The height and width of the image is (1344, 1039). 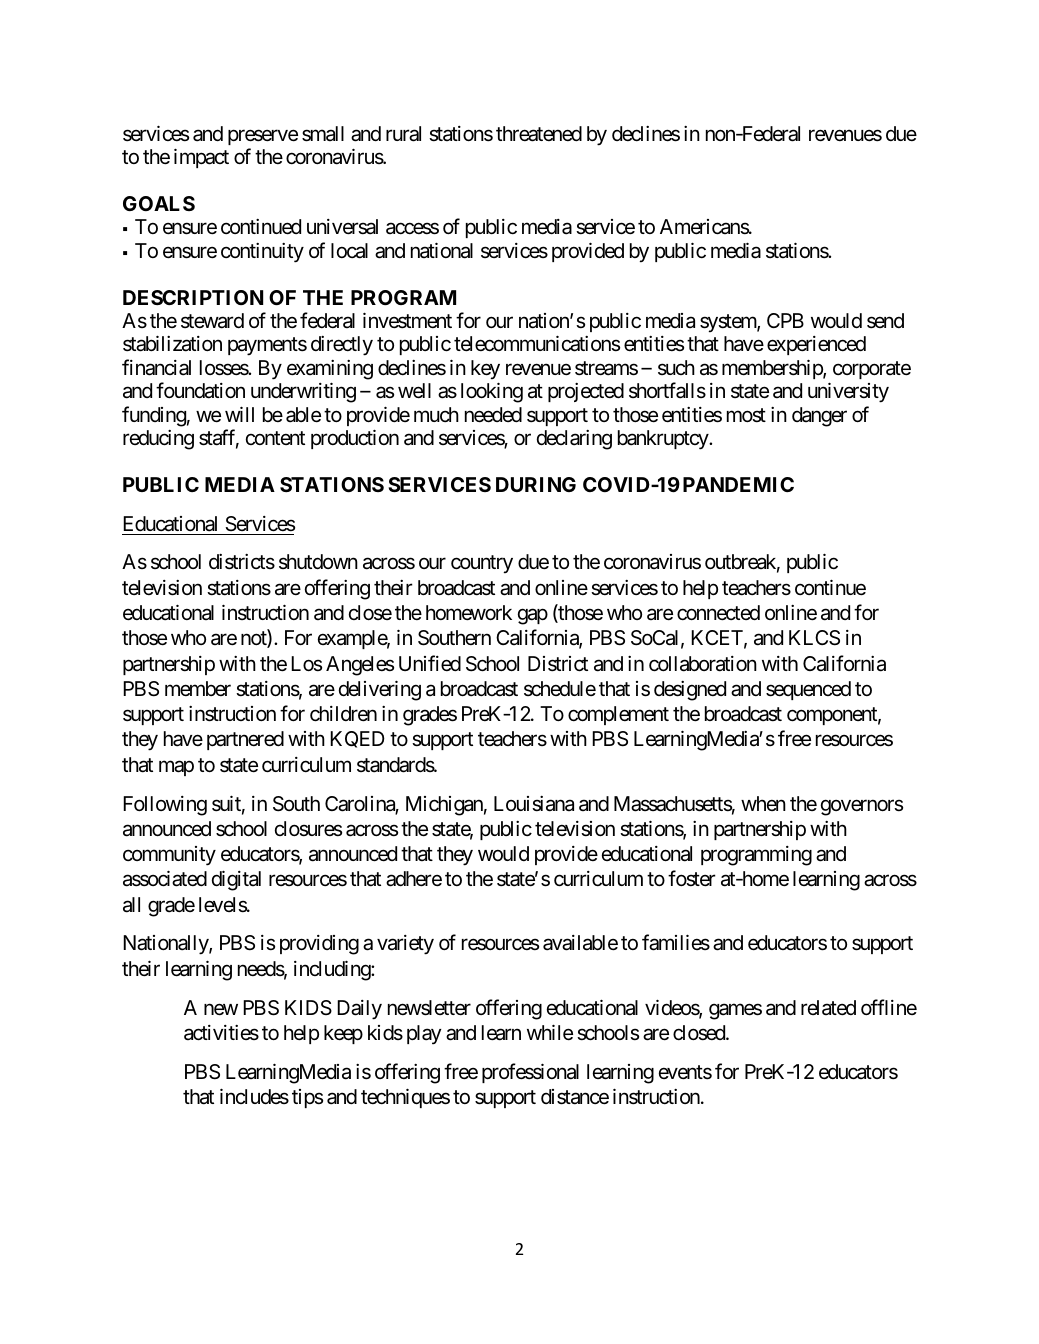 What do you see at coordinates (828, 1008) in the image?
I see `related` at bounding box center [828, 1008].
